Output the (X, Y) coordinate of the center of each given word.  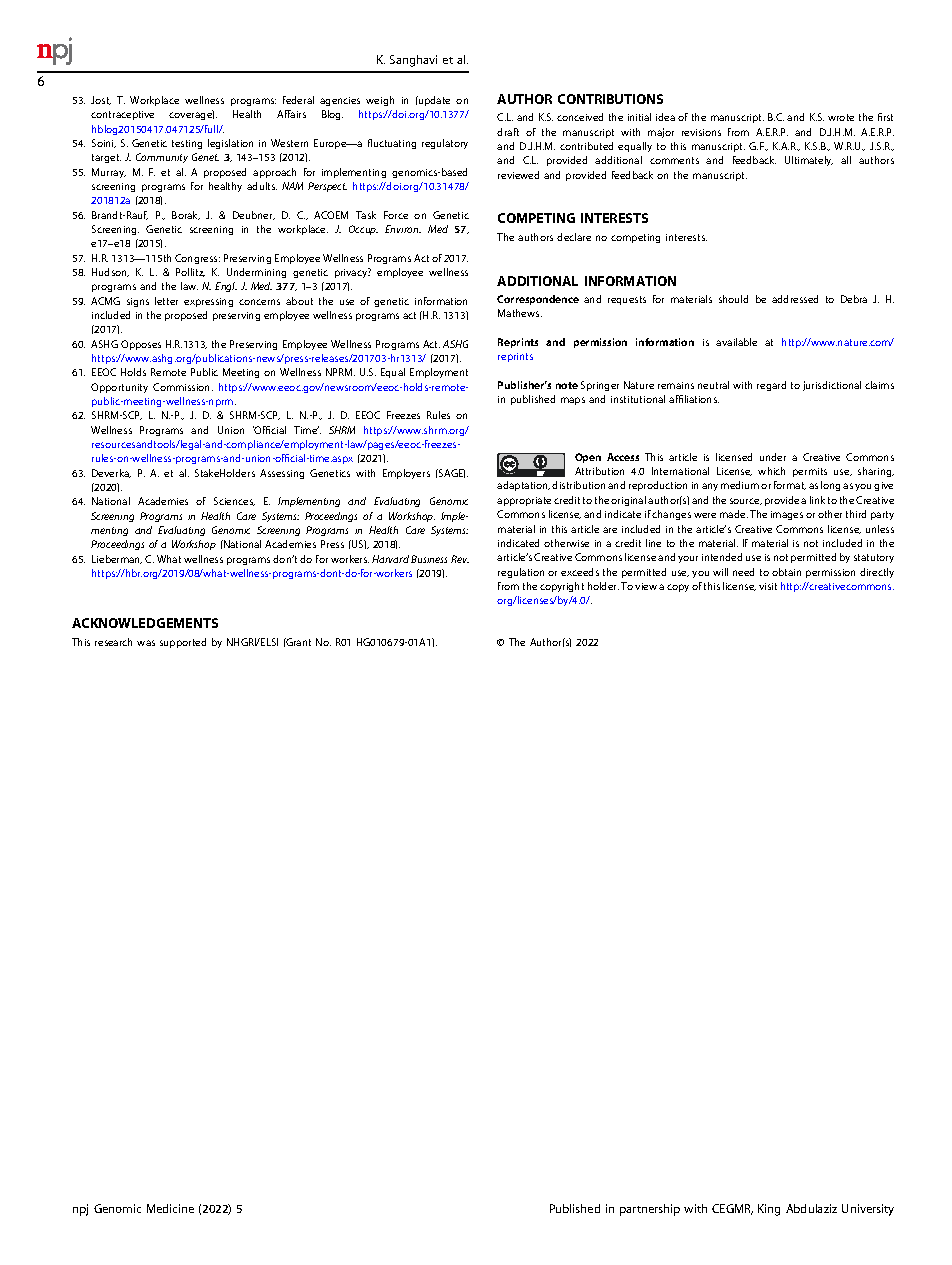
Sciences (234, 501)
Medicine (170, 1208)
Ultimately (809, 161)
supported (183, 643)
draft (508, 132)
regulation (521, 573)
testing (187, 144)
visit (768, 586)
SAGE (451, 473)
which (771, 471)
